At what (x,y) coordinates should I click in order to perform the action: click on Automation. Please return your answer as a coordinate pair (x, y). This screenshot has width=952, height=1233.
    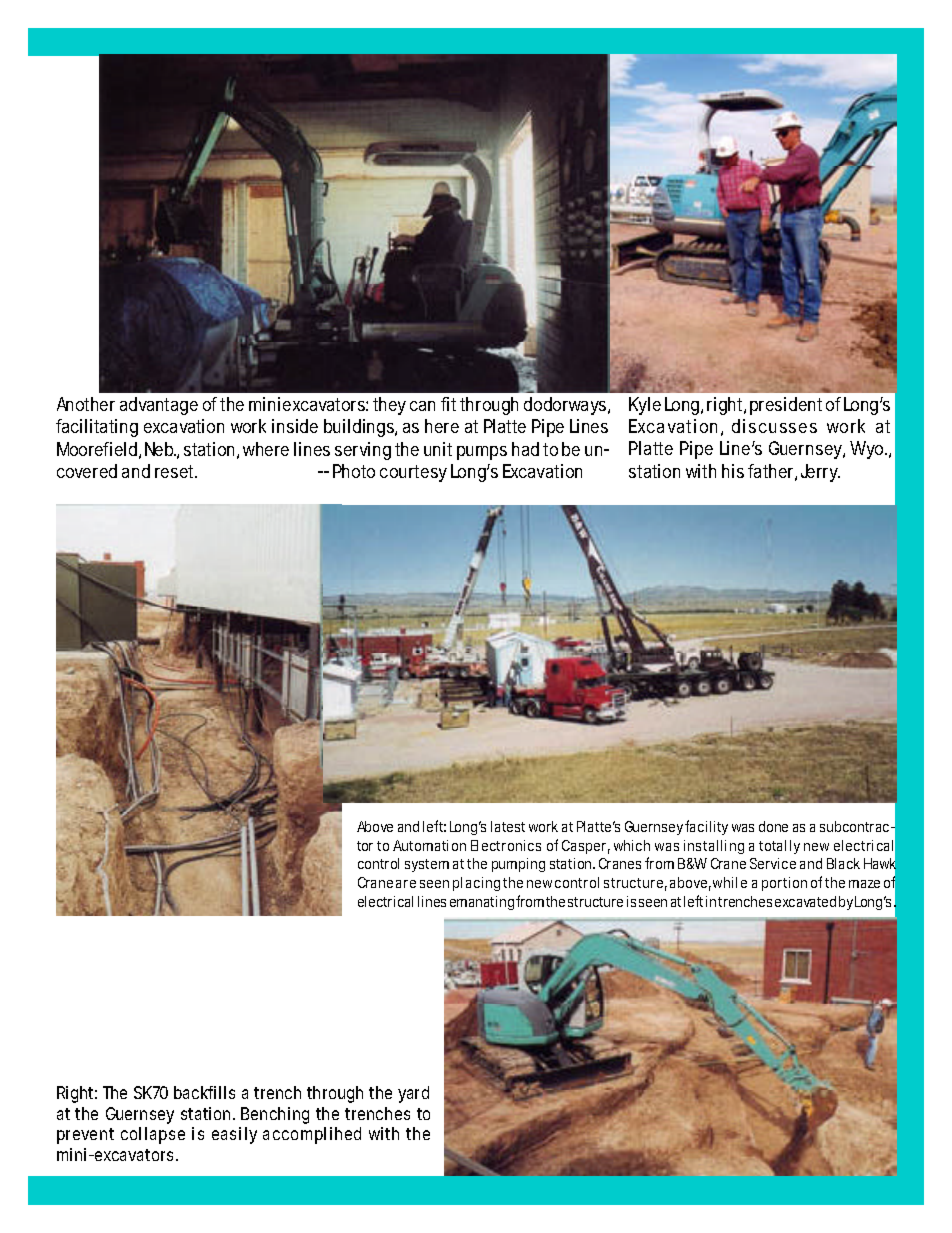
    Looking at the image, I should click on (429, 845).
